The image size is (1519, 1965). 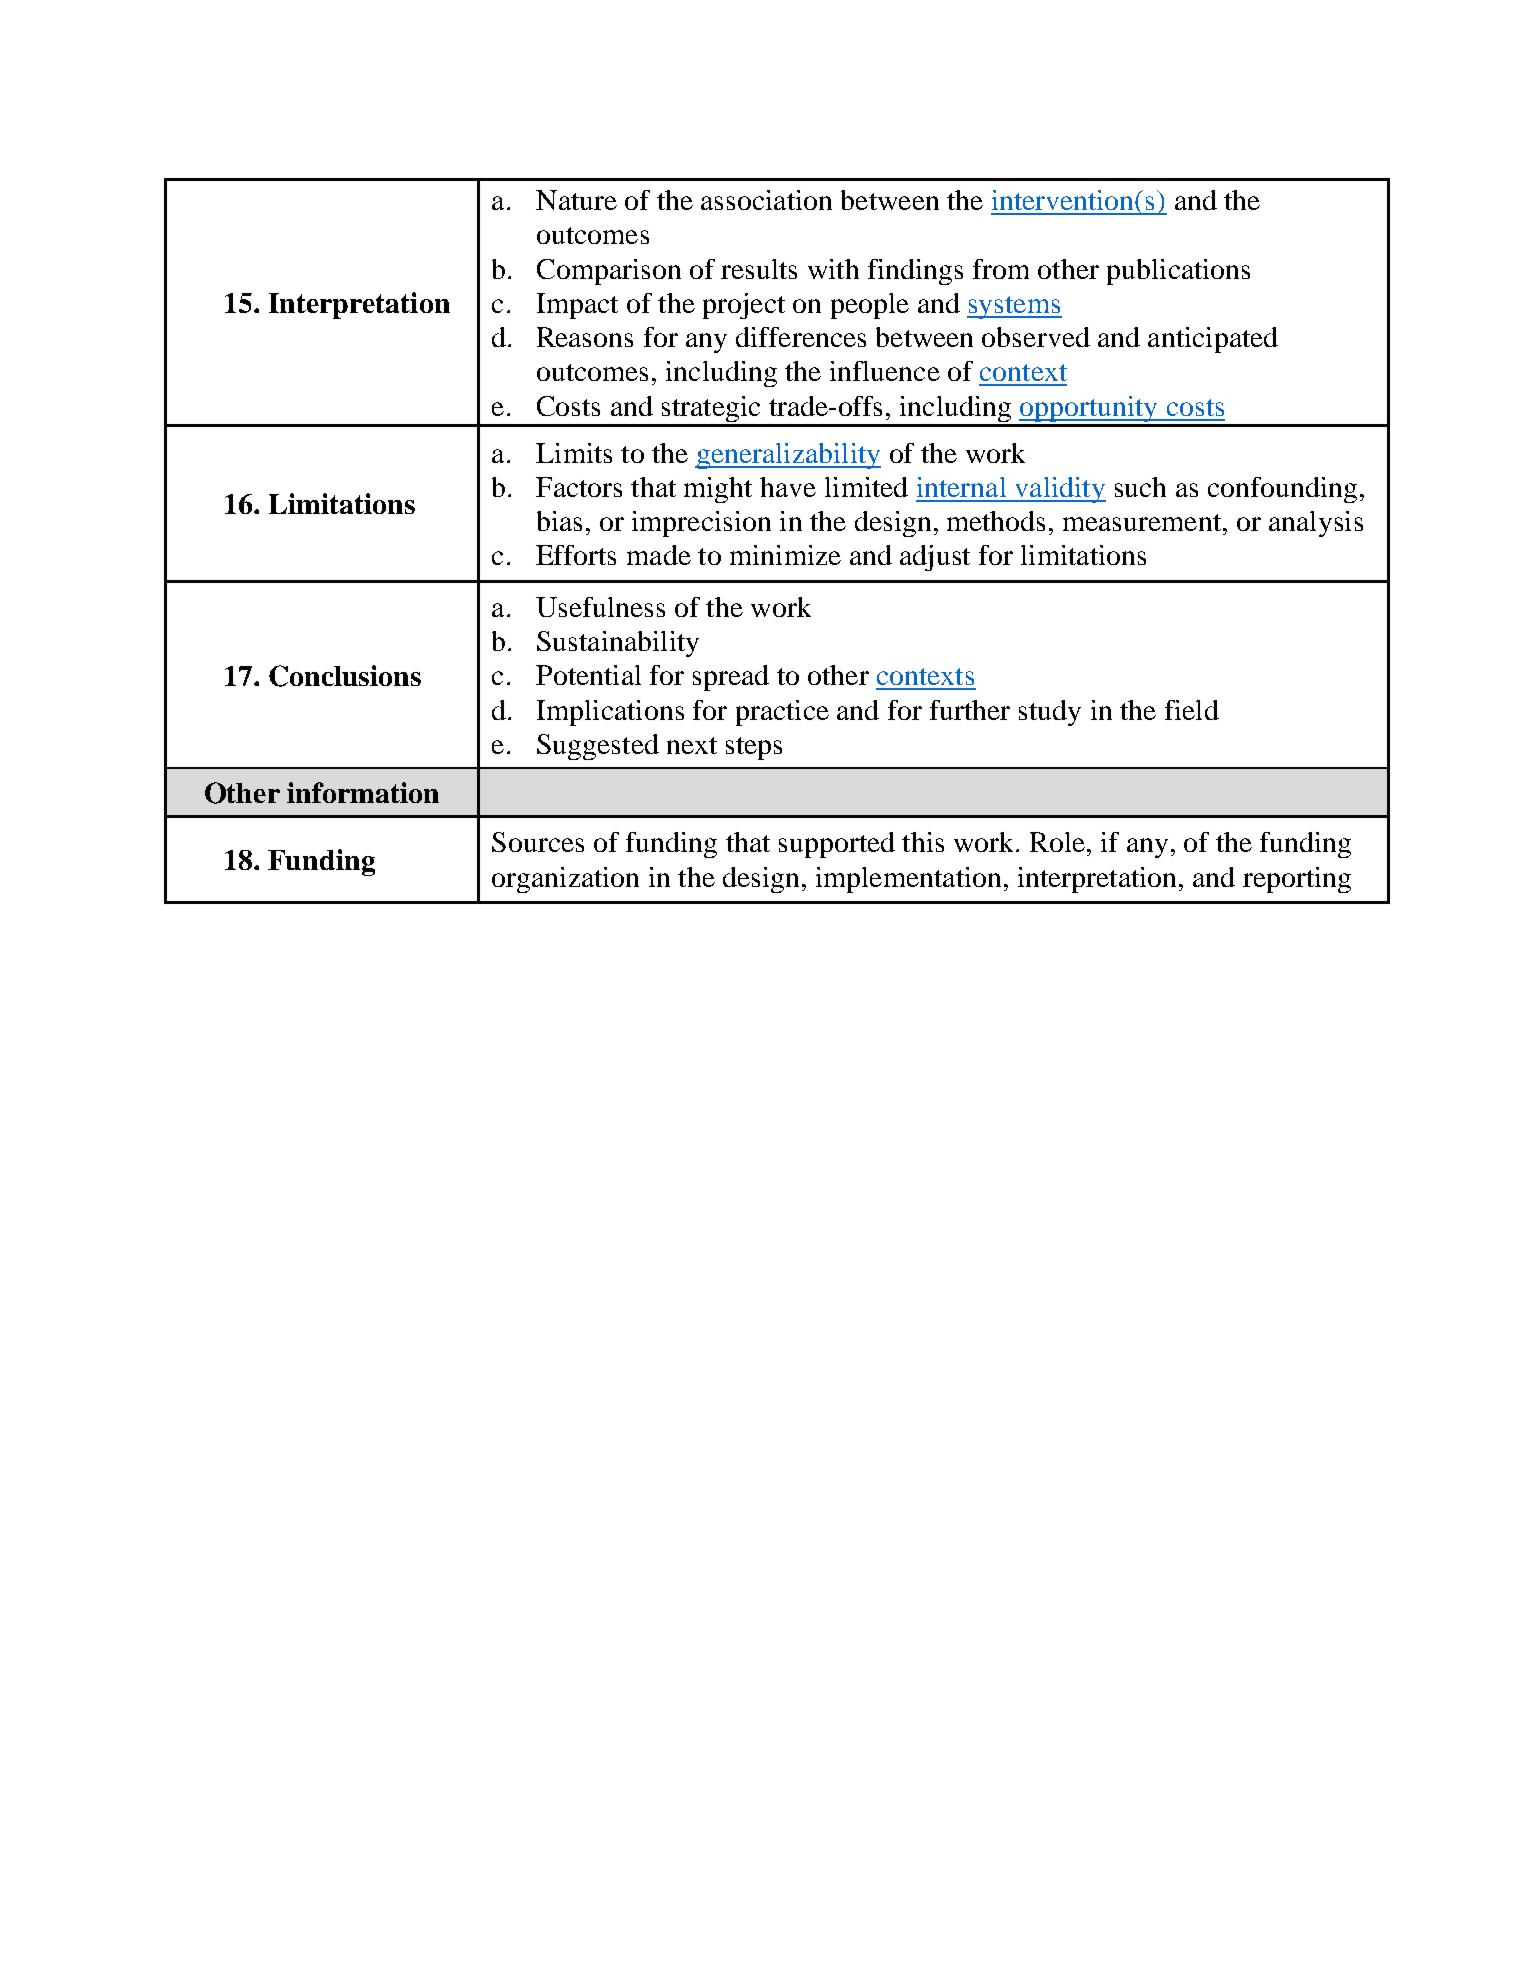 What do you see at coordinates (538, 842) in the screenshot?
I see `Sources` at bounding box center [538, 842].
